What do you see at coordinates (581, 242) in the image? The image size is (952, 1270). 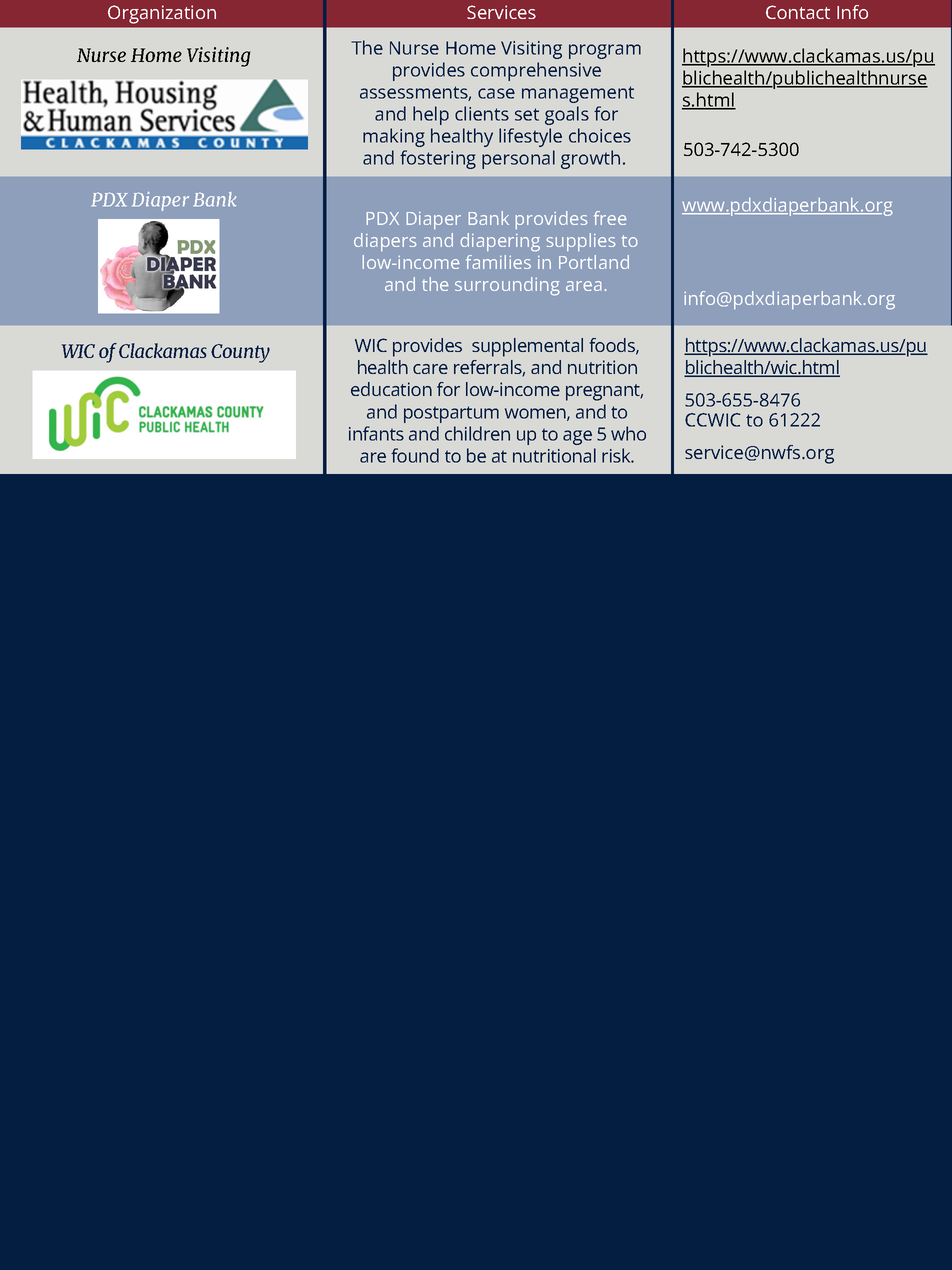 I see `supplies` at bounding box center [581, 242].
